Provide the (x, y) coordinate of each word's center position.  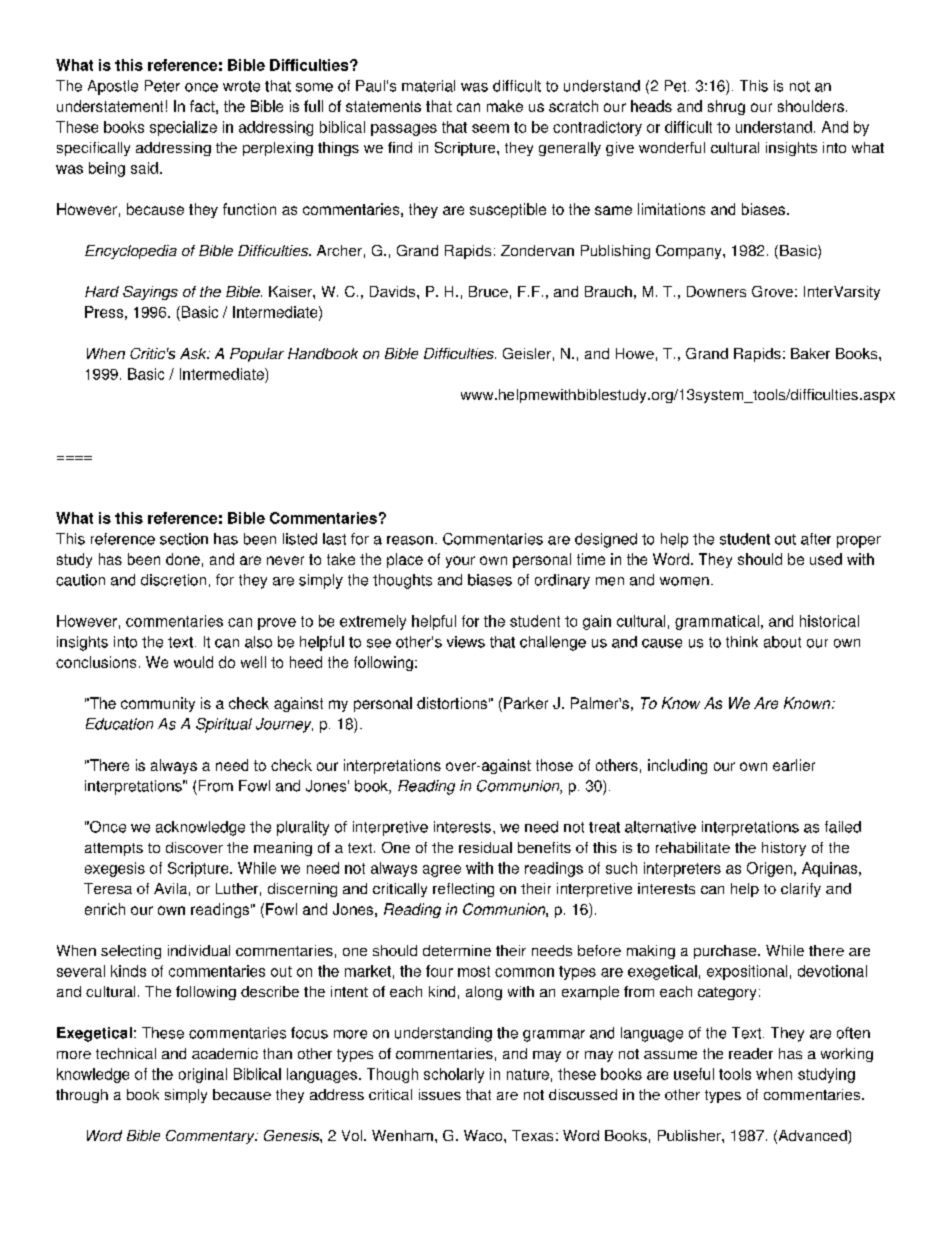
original (203, 1075)
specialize (183, 128)
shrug (726, 107)
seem (490, 128)
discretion (173, 580)
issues (440, 1094)
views (466, 642)
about (782, 642)
